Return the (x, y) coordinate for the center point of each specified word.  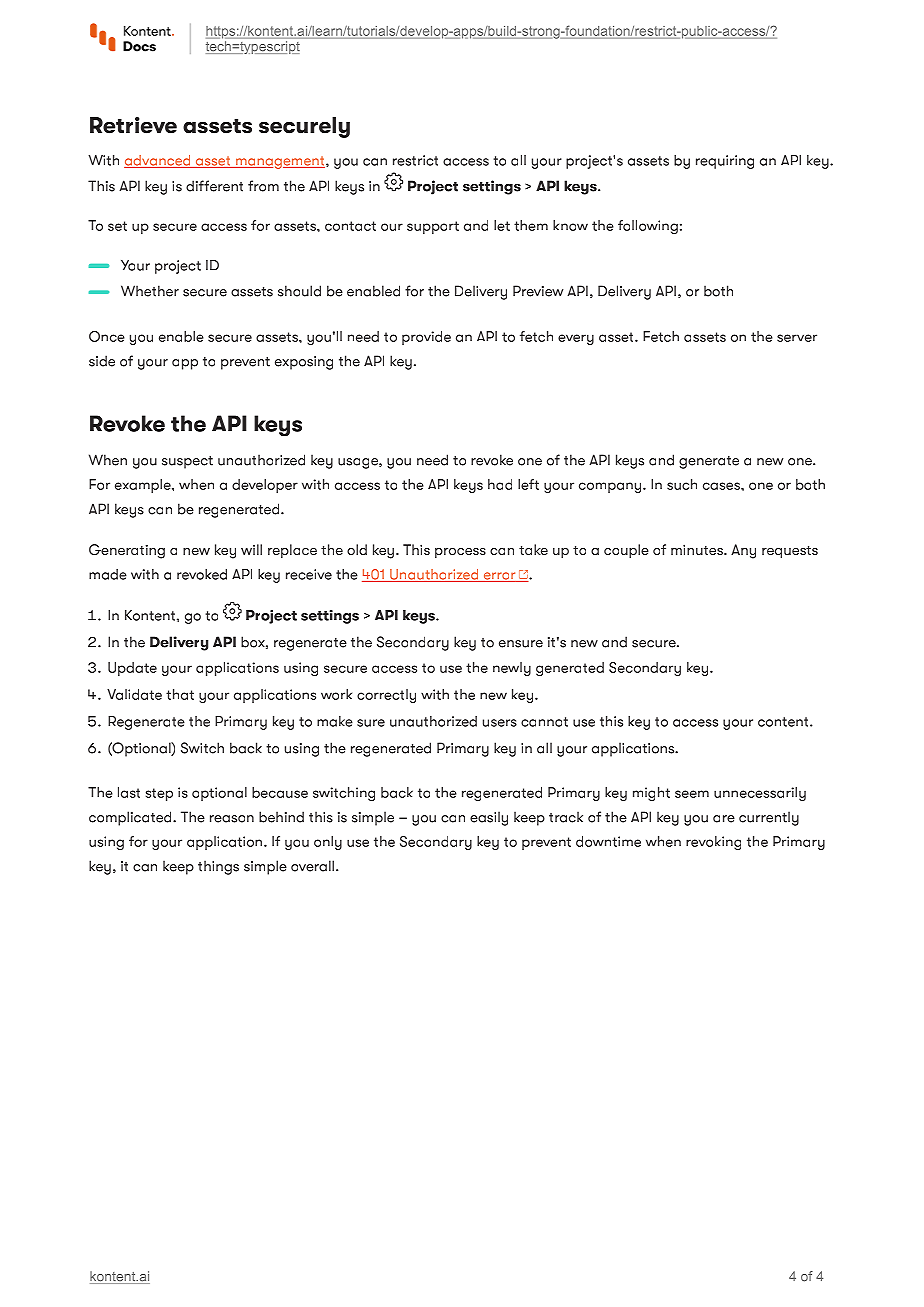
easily (489, 818)
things (218, 867)
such (682, 484)
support (433, 227)
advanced (158, 161)
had (500, 484)
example (144, 486)
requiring (725, 162)
